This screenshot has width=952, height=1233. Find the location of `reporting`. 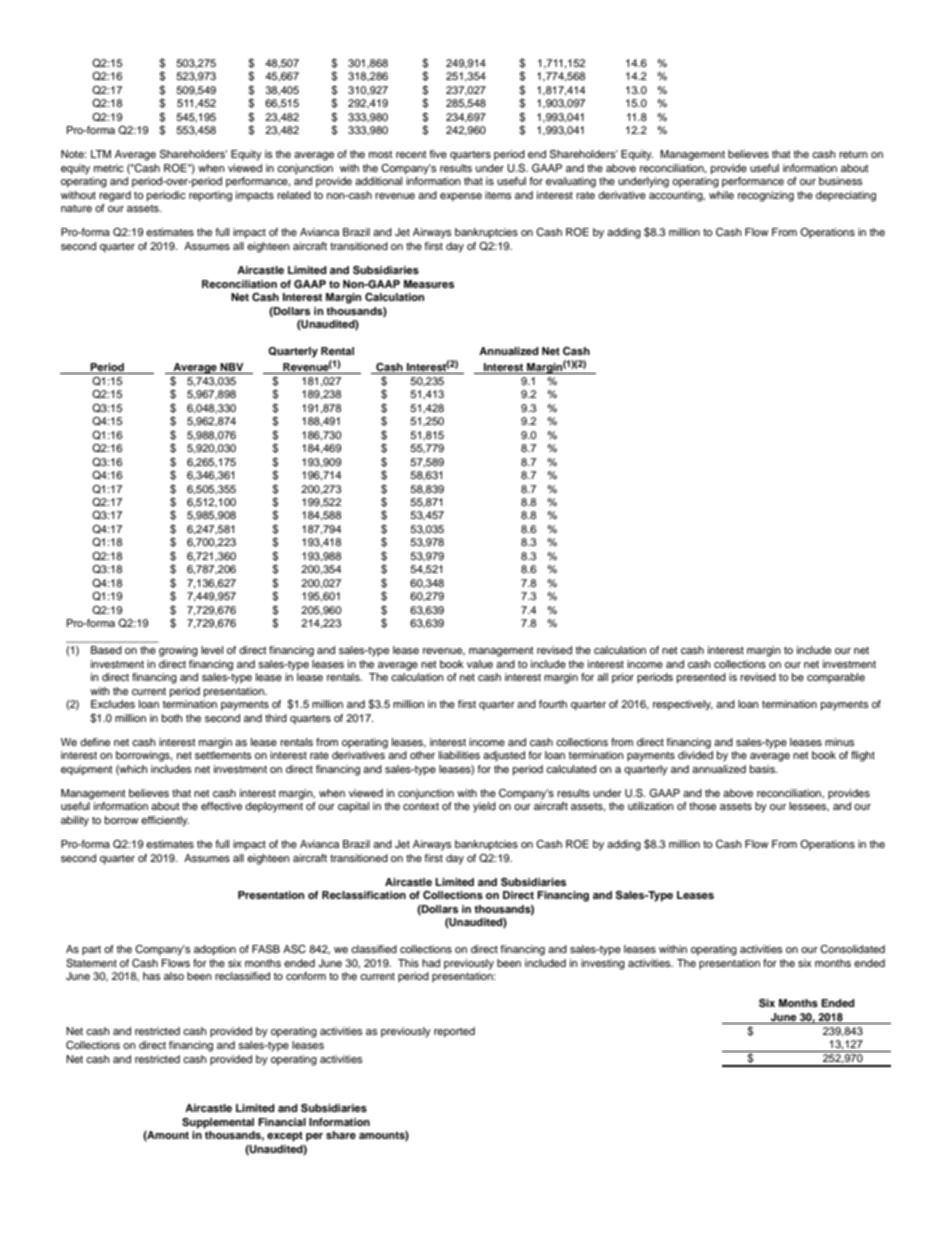

reporting is located at coordinates (210, 196).
